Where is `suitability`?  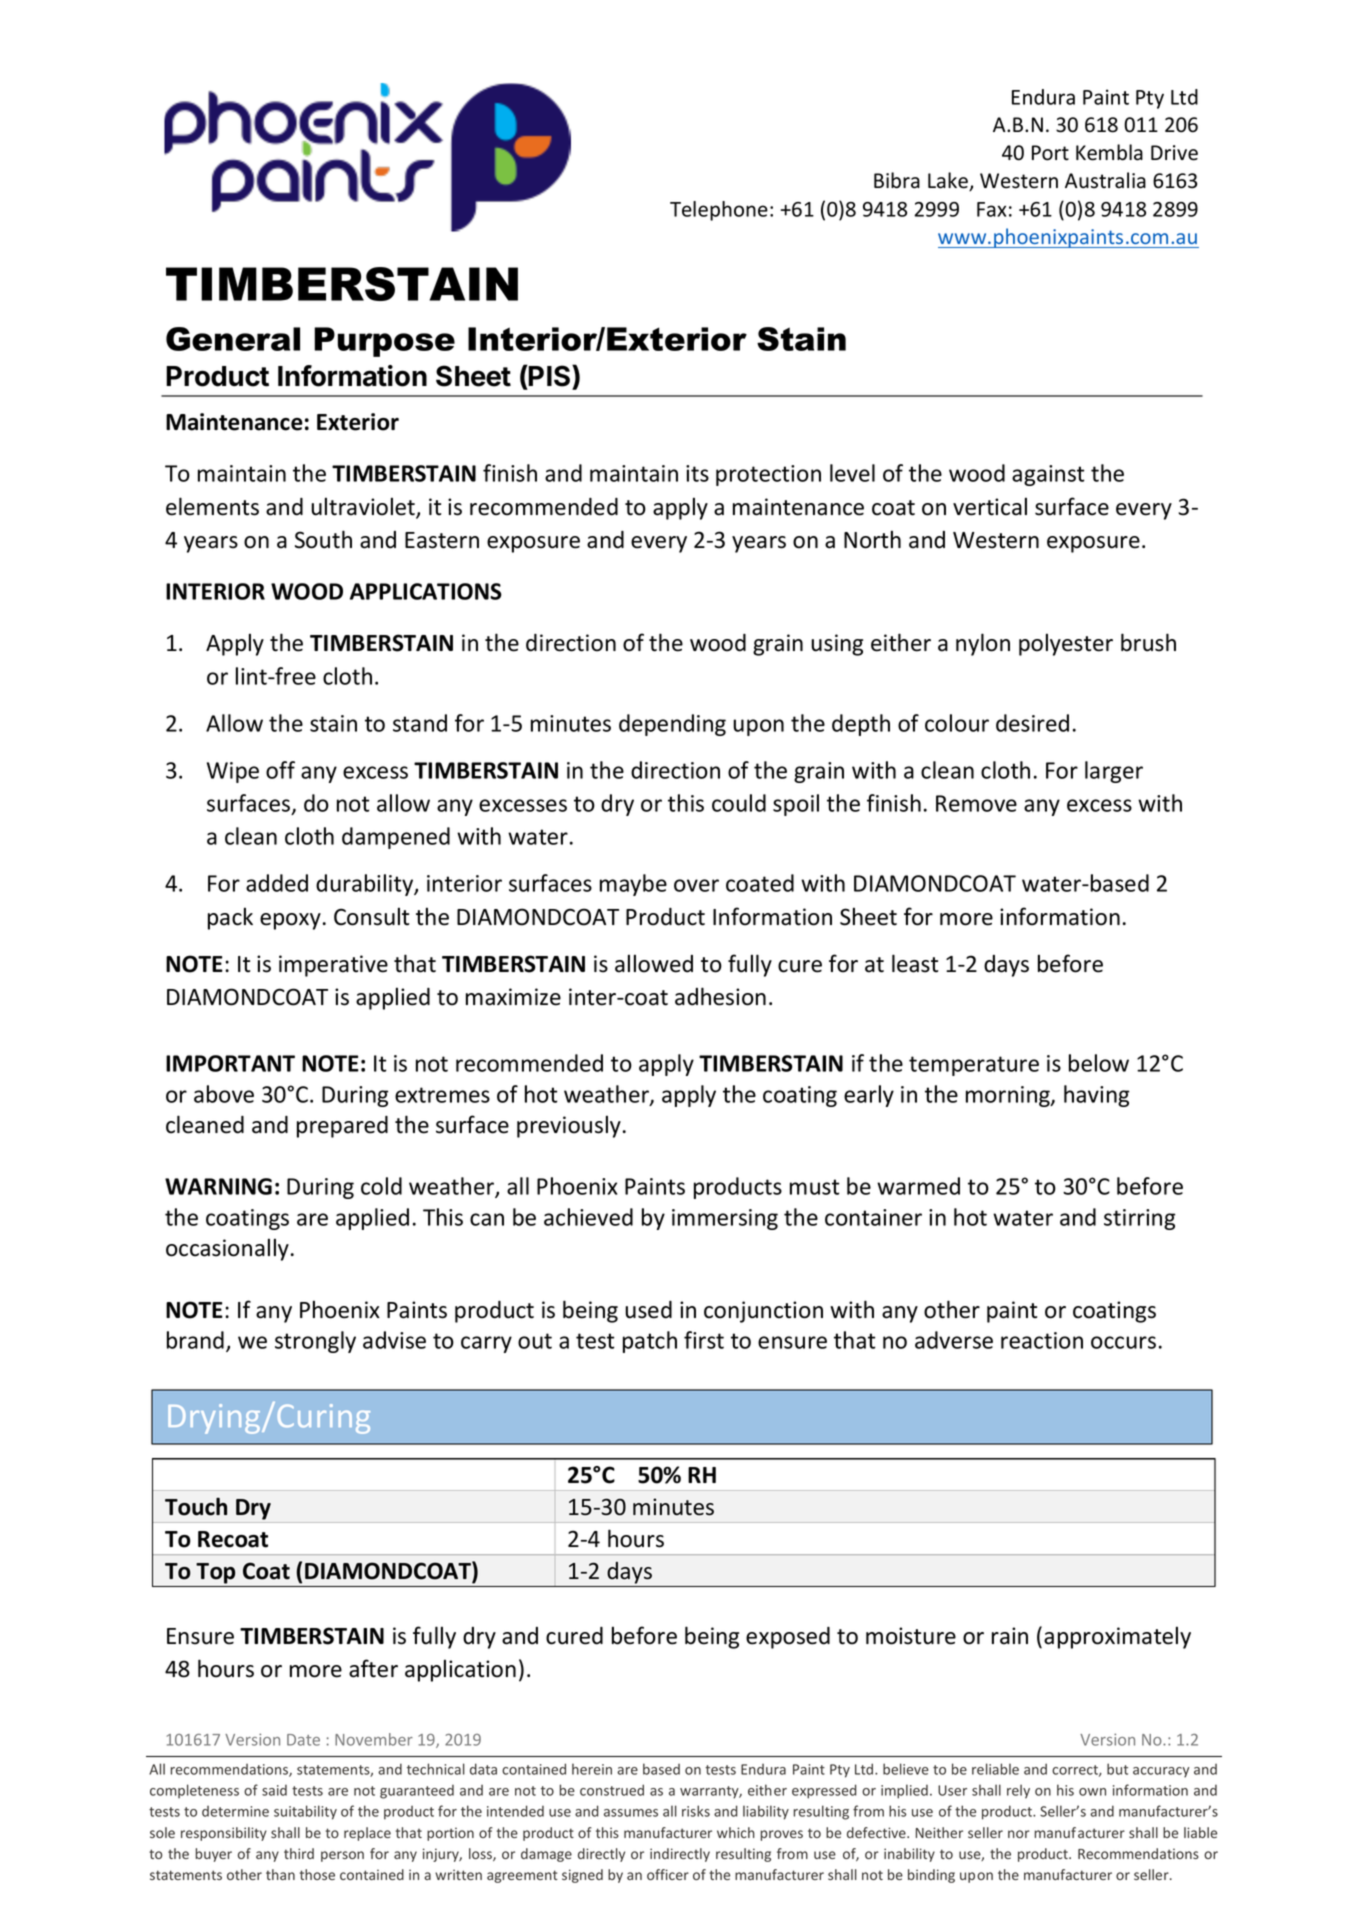 suitability is located at coordinates (305, 1812).
